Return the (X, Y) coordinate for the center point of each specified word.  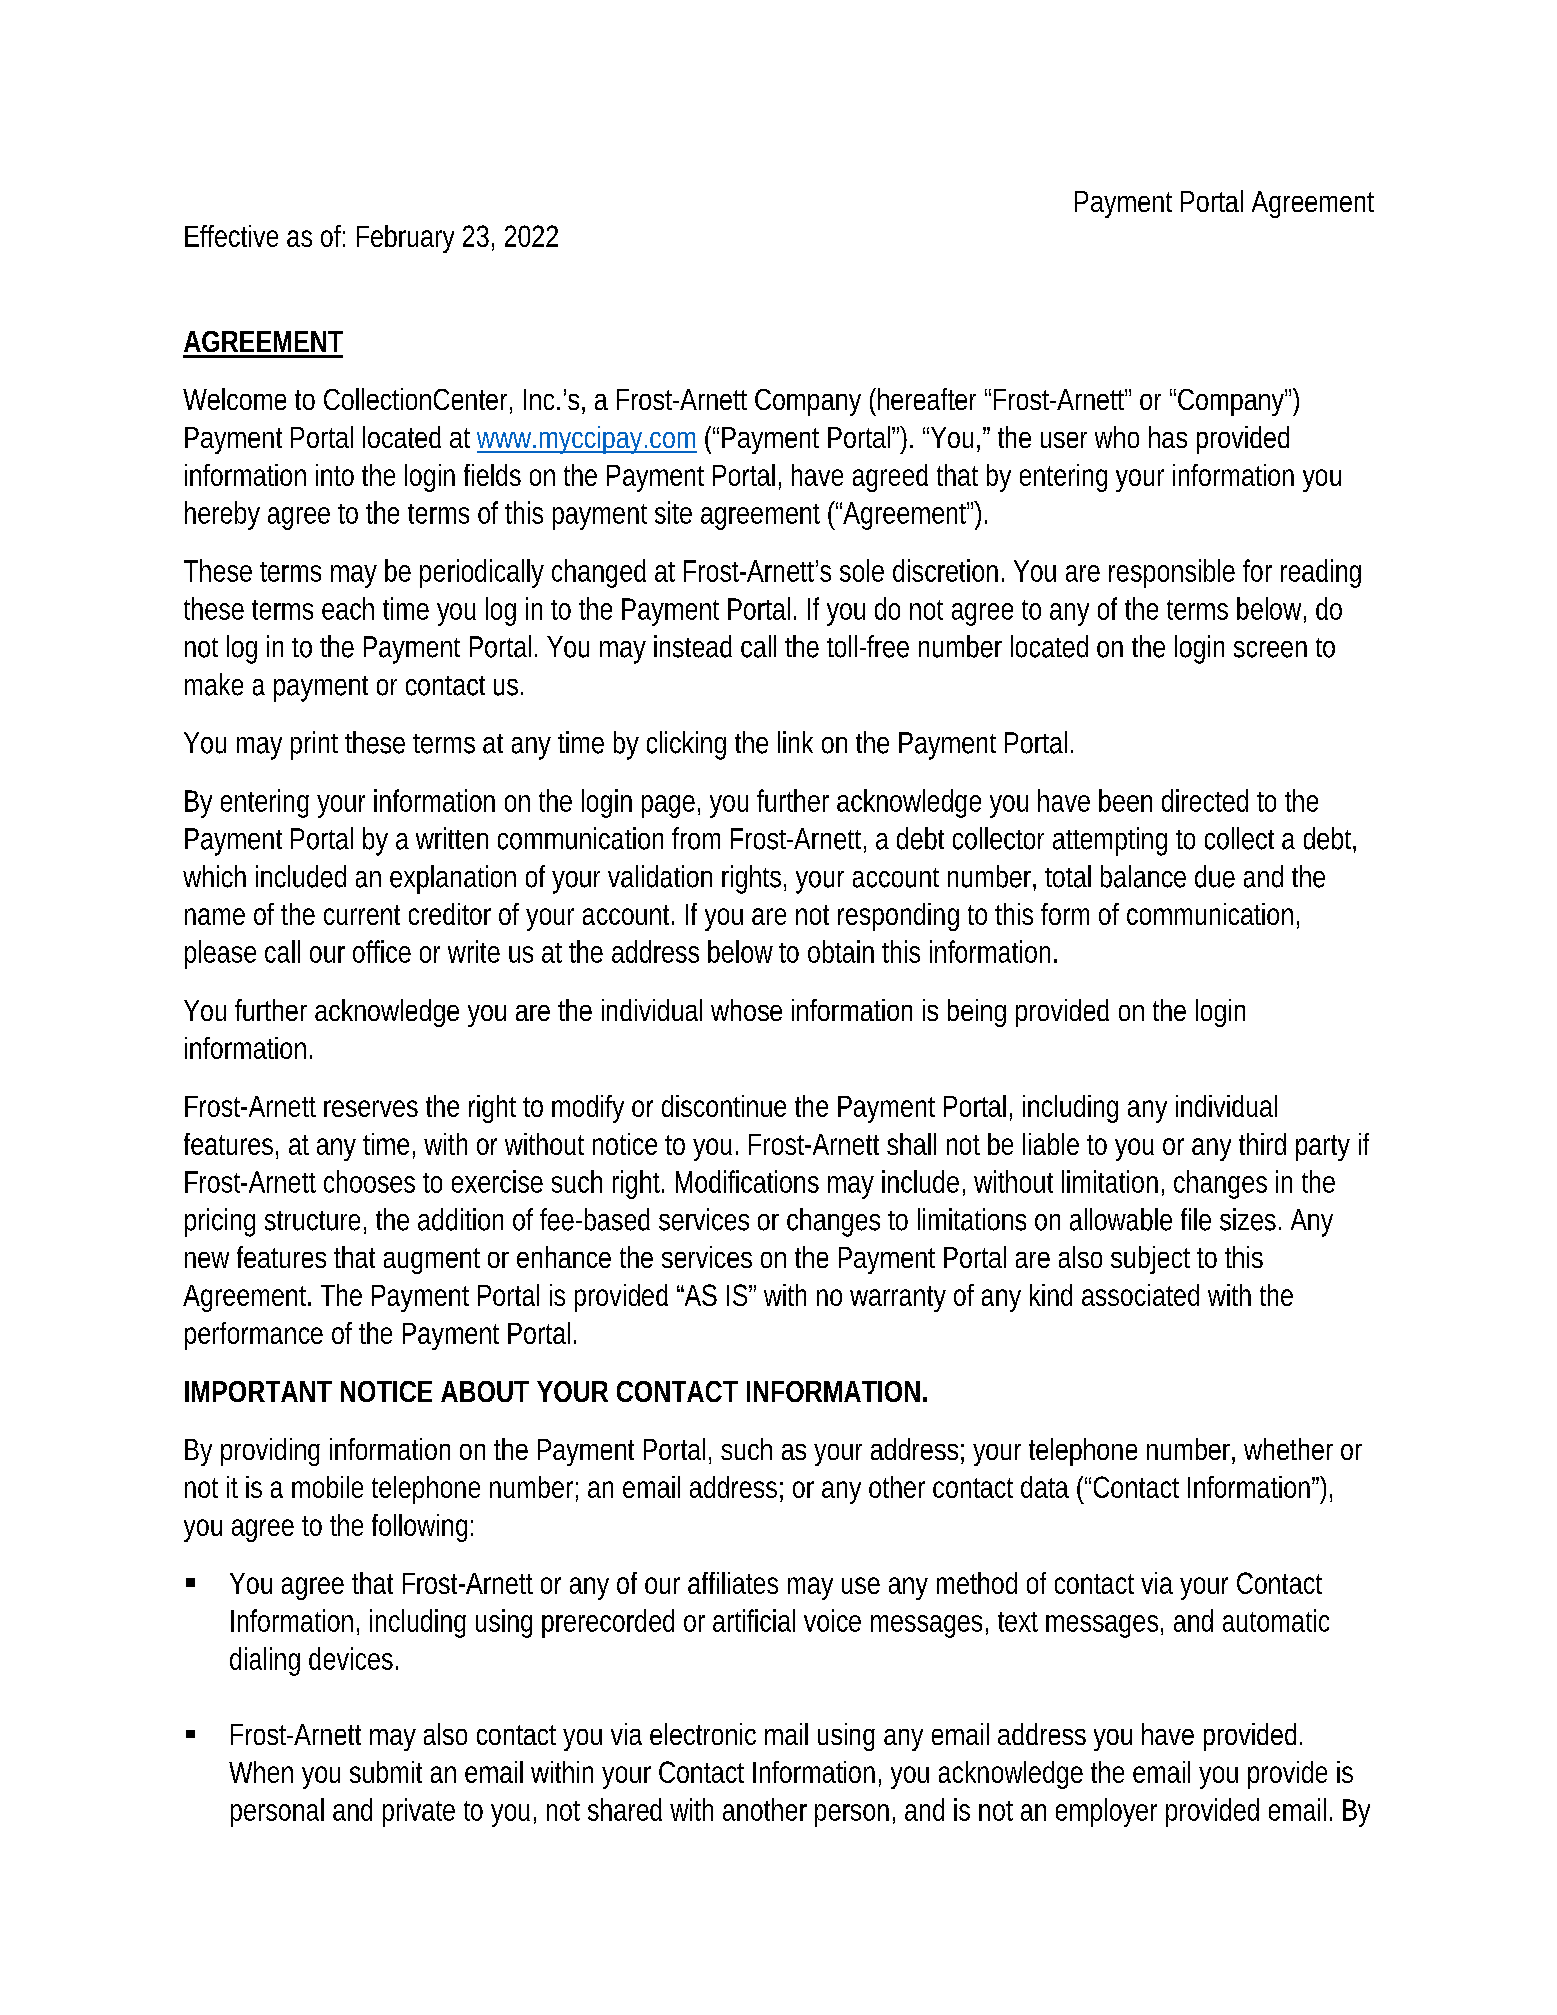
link (795, 742)
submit (386, 1772)
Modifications (747, 1181)
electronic (703, 1734)
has (1168, 437)
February (405, 239)
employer (1106, 1812)
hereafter (927, 399)
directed (1205, 800)
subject (1150, 1260)
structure (312, 1221)
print (314, 745)
